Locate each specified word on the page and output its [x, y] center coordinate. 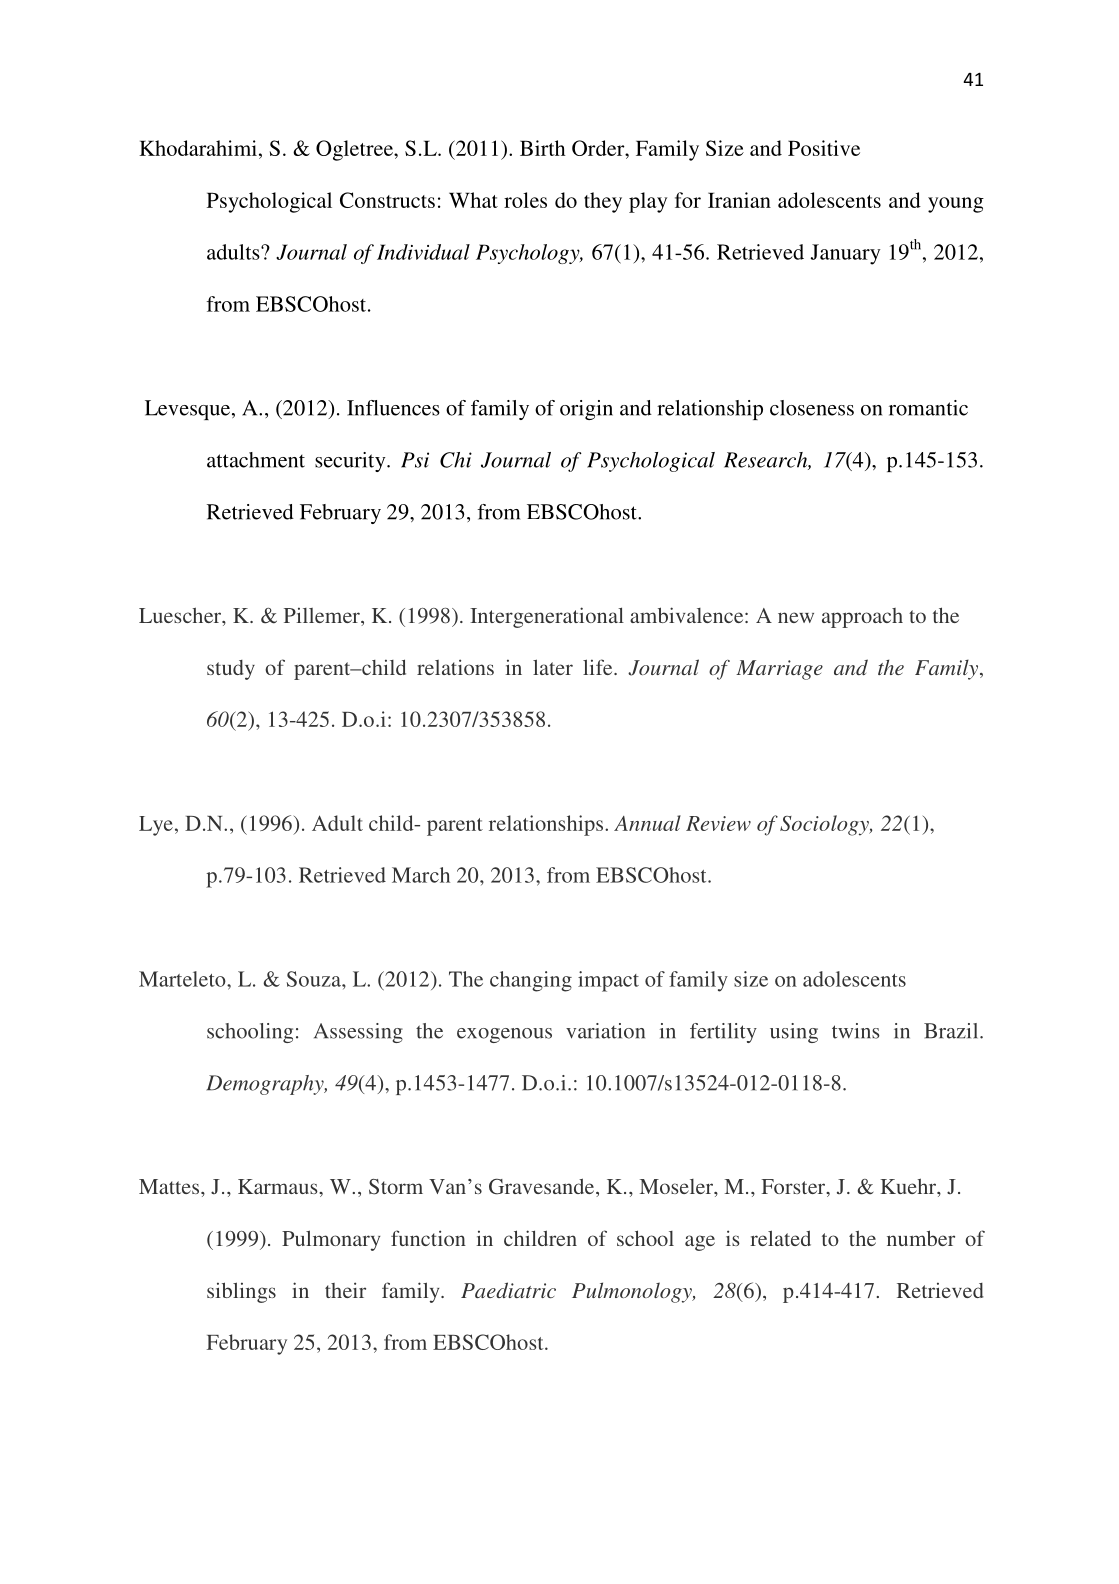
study [231, 670]
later [553, 667]
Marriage [779, 670]
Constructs [387, 200]
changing [531, 981]
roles [525, 200]
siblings [241, 1292]
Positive [824, 148]
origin [586, 410]
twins [856, 1031]
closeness [812, 408]
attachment [256, 460]
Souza [315, 979]
